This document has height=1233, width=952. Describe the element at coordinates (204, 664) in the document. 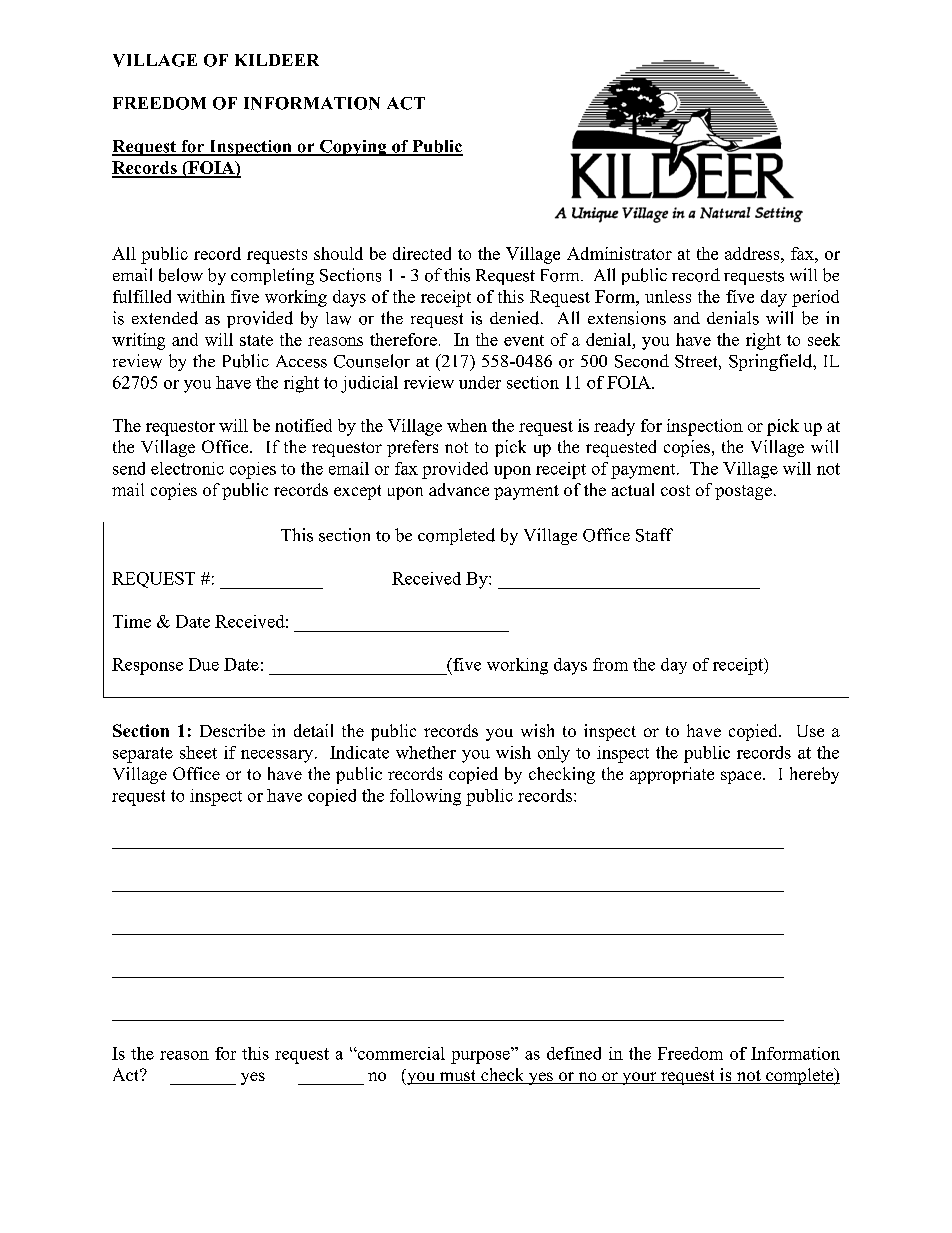

I see `Due` at that location.
